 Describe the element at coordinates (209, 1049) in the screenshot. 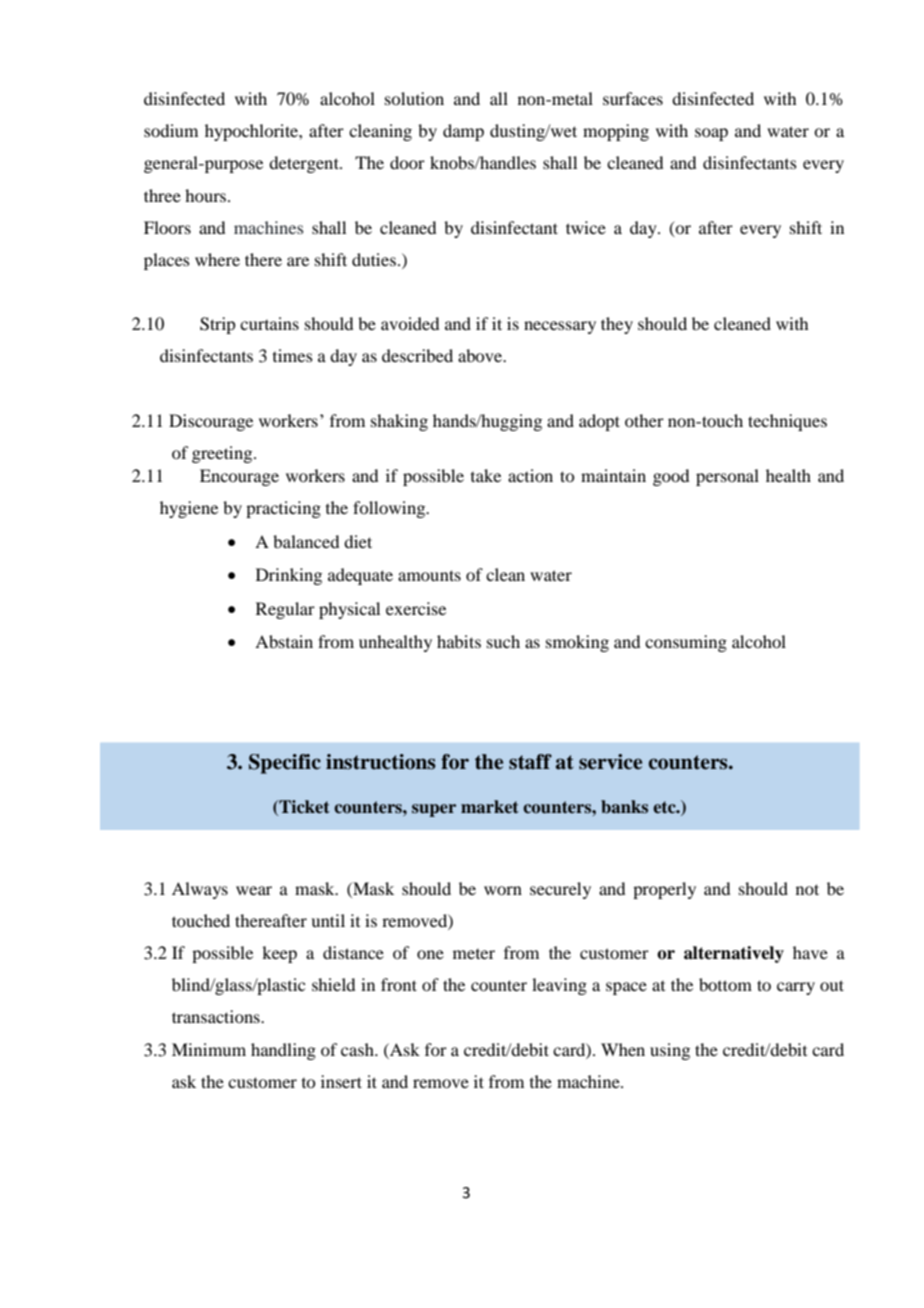

I see `Minimum` at that location.
